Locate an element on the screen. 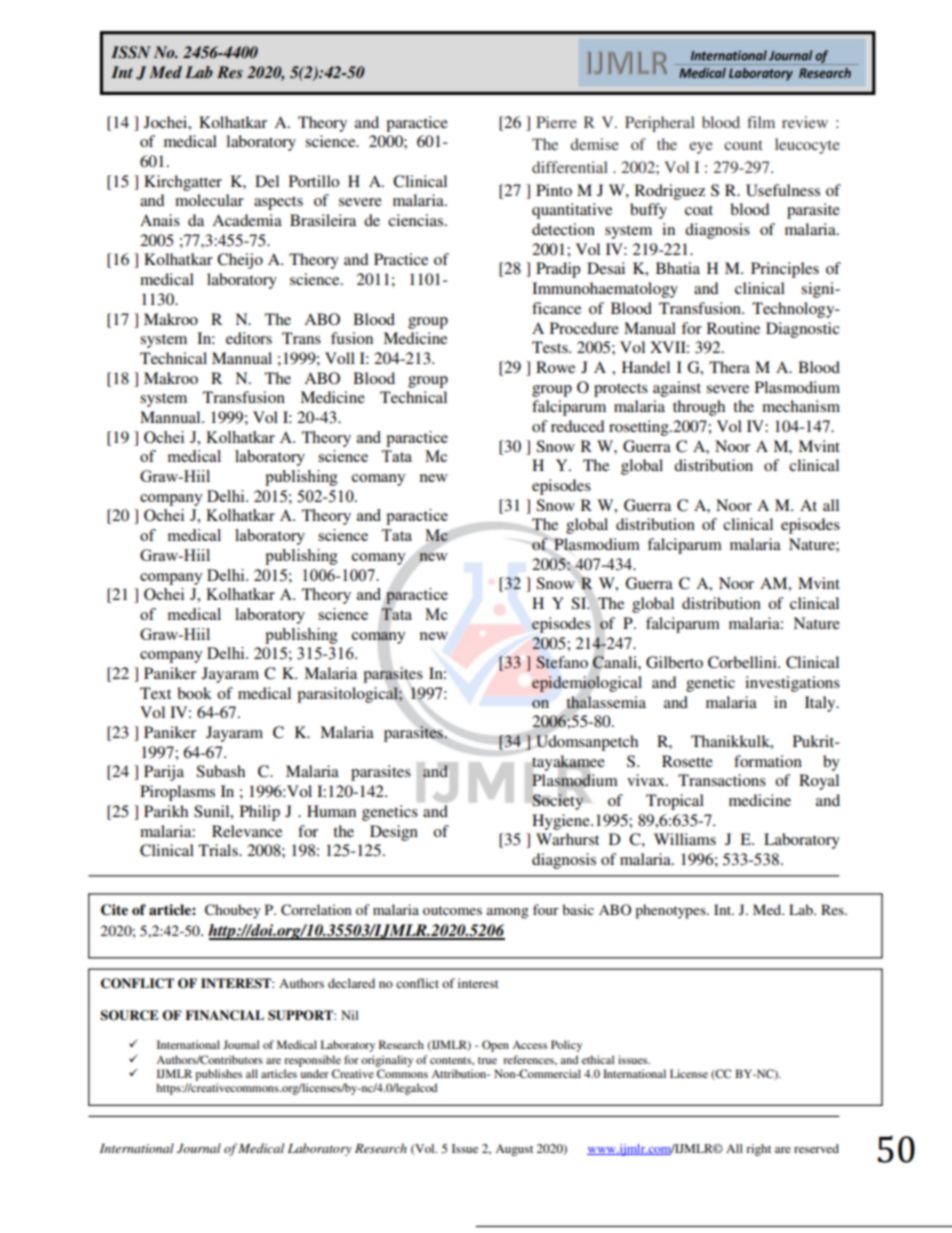 This screenshot has height=1233, width=952. publishes is located at coordinates (218, 1075).
